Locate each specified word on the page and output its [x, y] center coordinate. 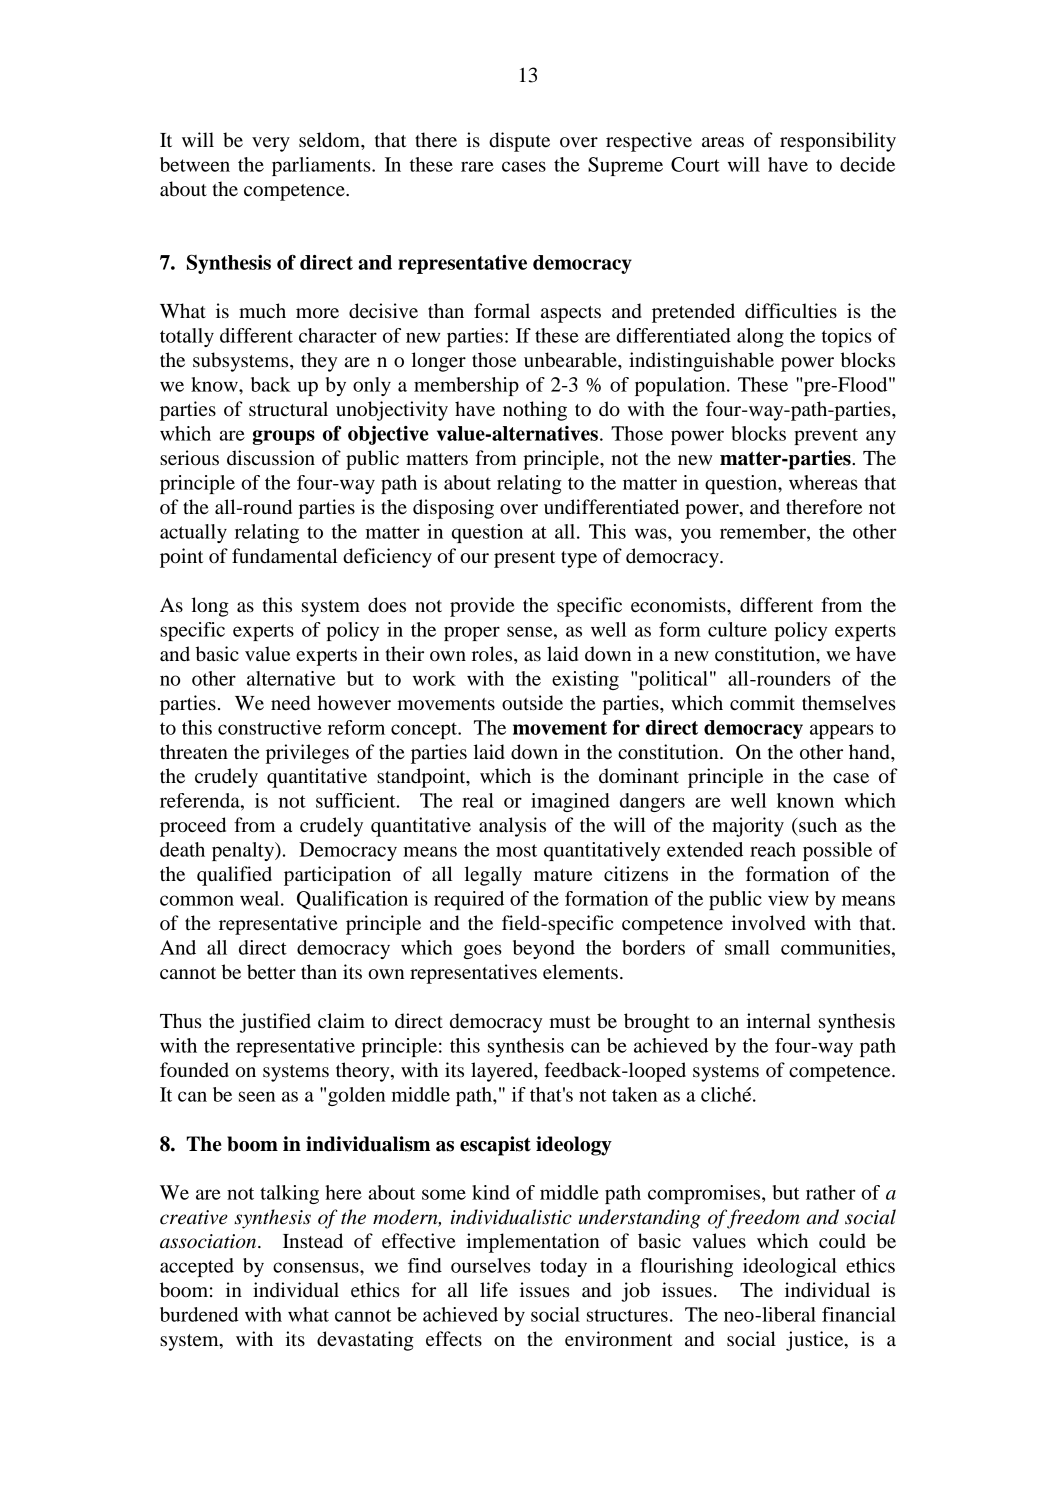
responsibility [838, 142]
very [271, 144]
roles [493, 654]
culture [737, 629]
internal [778, 1021]
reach [773, 849]
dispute [519, 142]
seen [257, 1096]
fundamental [284, 556]
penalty [244, 851]
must [570, 1022]
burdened [199, 1314]
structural [288, 409]
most [516, 850]
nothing [535, 411]
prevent [826, 436]
